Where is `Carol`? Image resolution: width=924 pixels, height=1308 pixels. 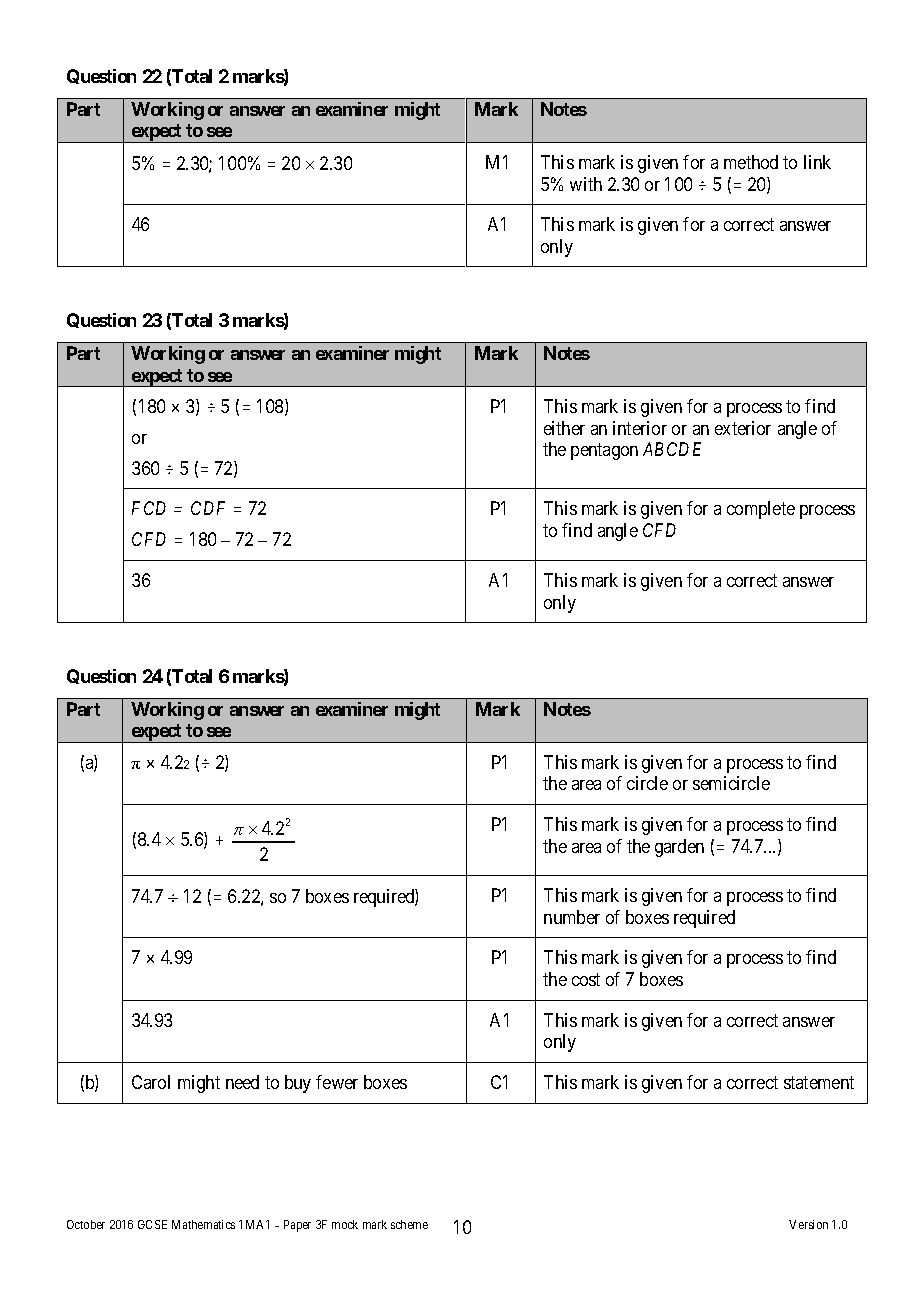
Carol is located at coordinates (151, 1082).
